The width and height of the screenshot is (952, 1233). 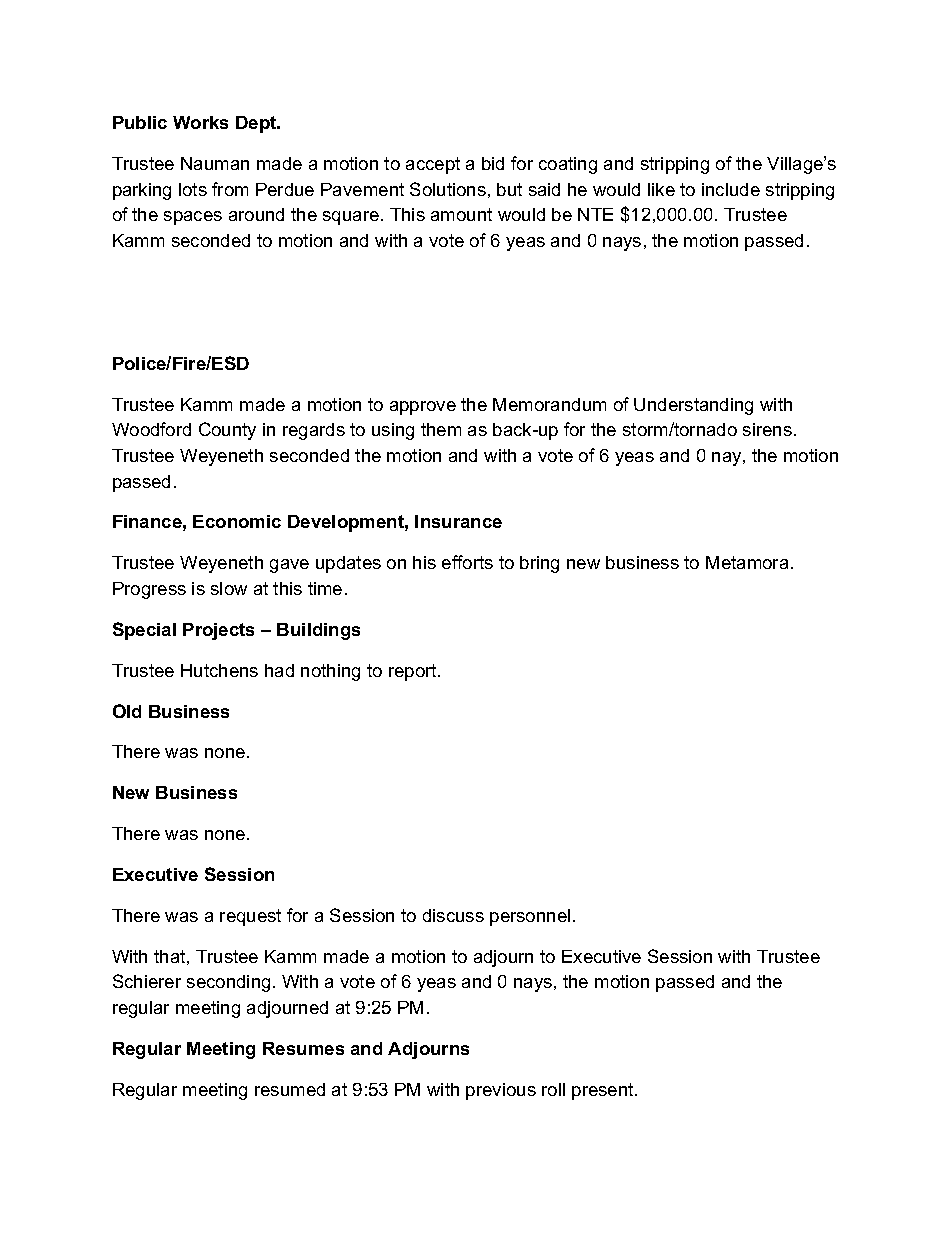 What do you see at coordinates (433, 165) in the screenshot?
I see `accept` at bounding box center [433, 165].
